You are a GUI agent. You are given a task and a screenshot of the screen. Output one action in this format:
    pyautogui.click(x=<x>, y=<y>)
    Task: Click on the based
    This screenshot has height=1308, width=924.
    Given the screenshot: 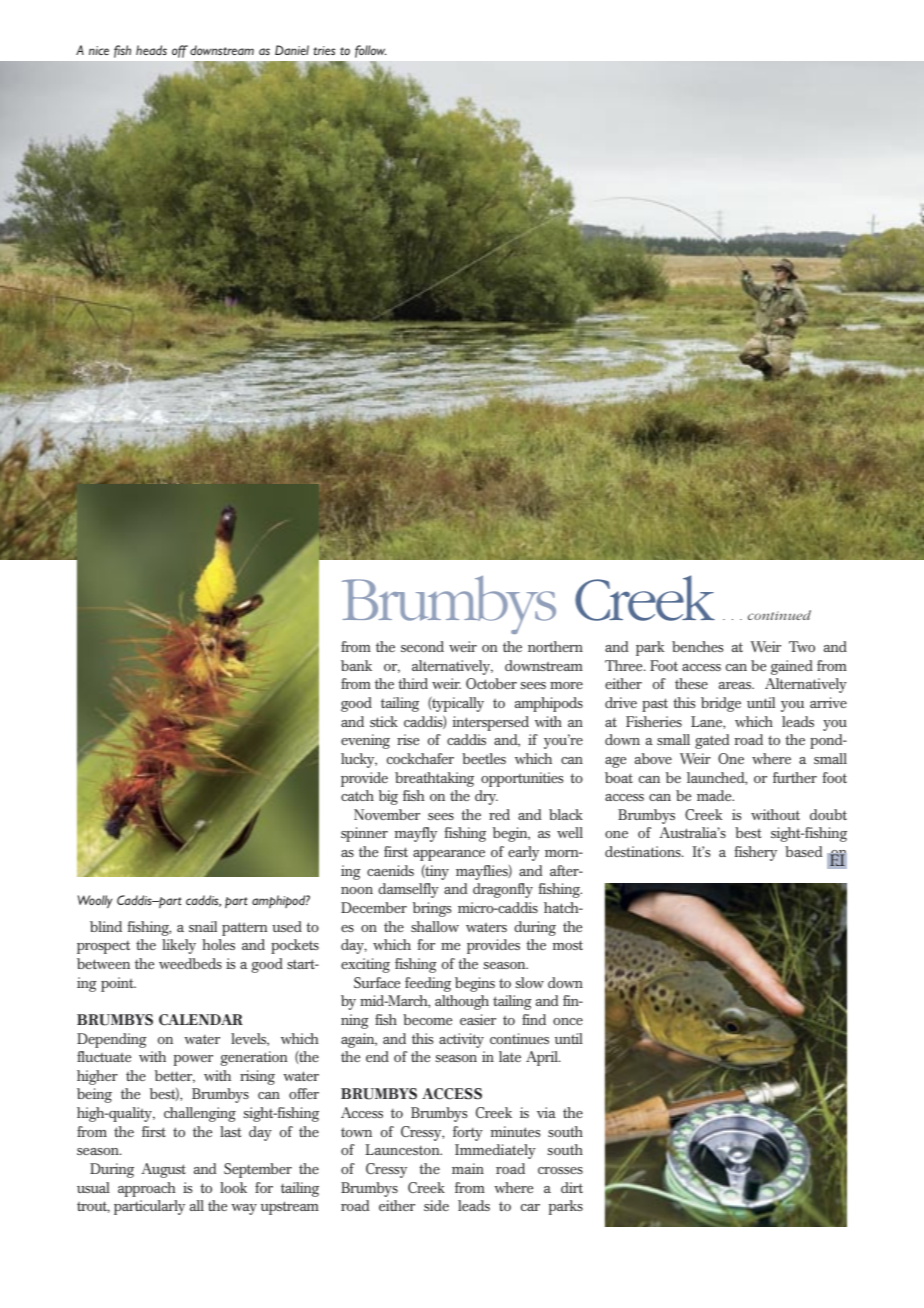 What is the action you would take?
    pyautogui.click(x=803, y=851)
